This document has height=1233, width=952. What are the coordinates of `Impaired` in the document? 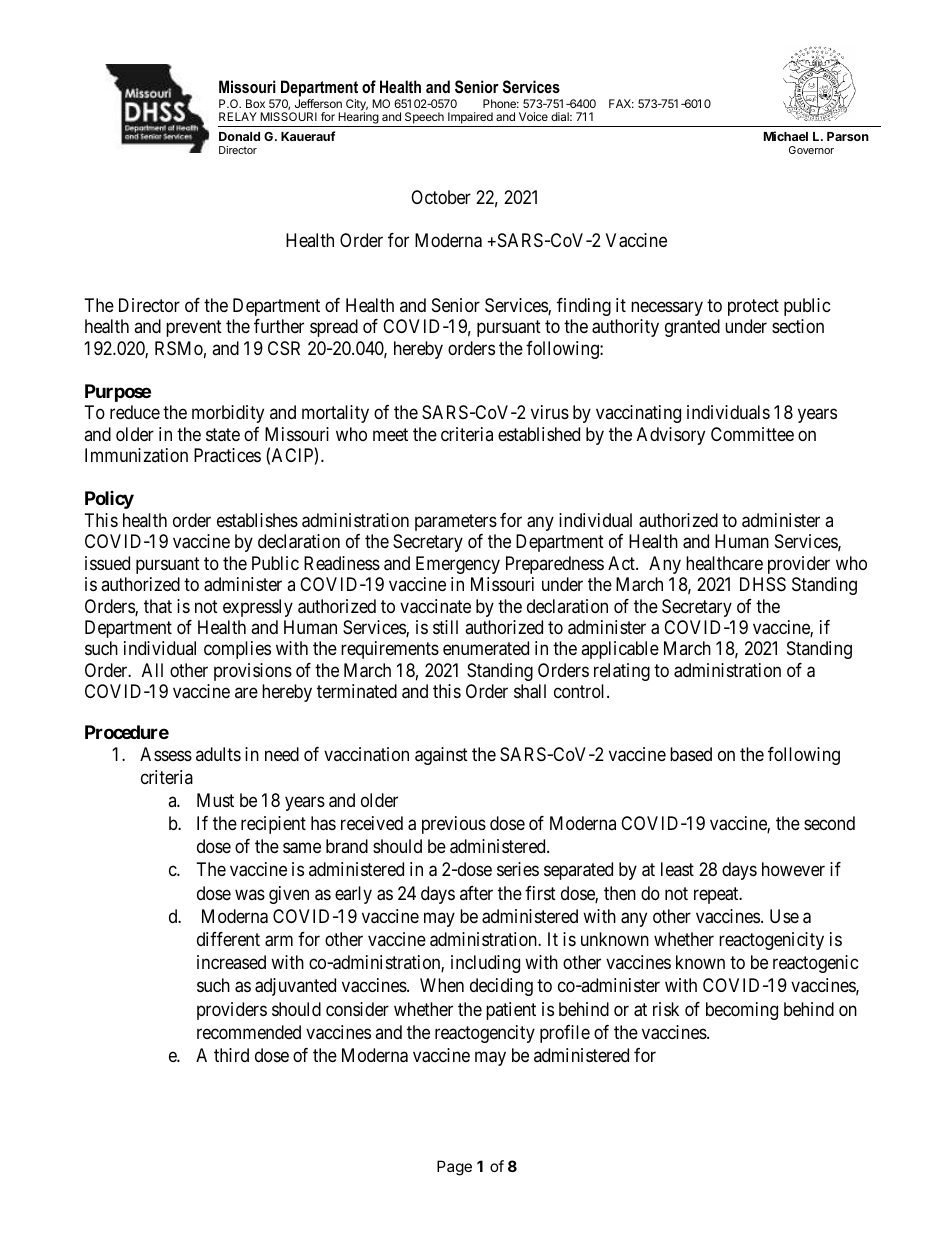 It's located at (470, 119).
